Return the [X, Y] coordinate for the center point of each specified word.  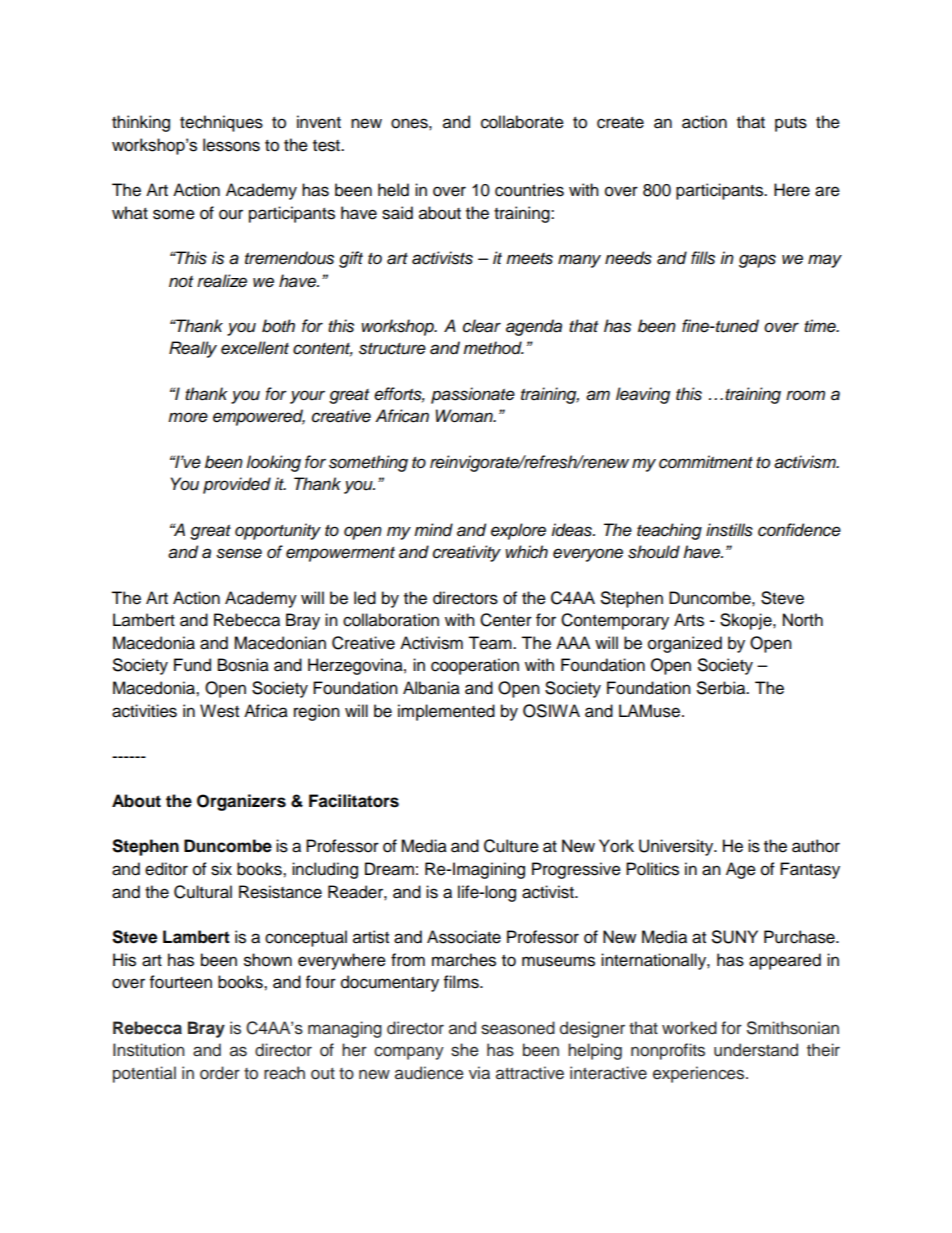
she [465, 1050]
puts [791, 124]
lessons [231, 145]
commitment [706, 462]
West [219, 711]
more [188, 417]
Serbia [722, 688]
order [220, 1073]
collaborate [522, 122]
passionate [473, 395]
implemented [446, 712]
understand [756, 1050]
